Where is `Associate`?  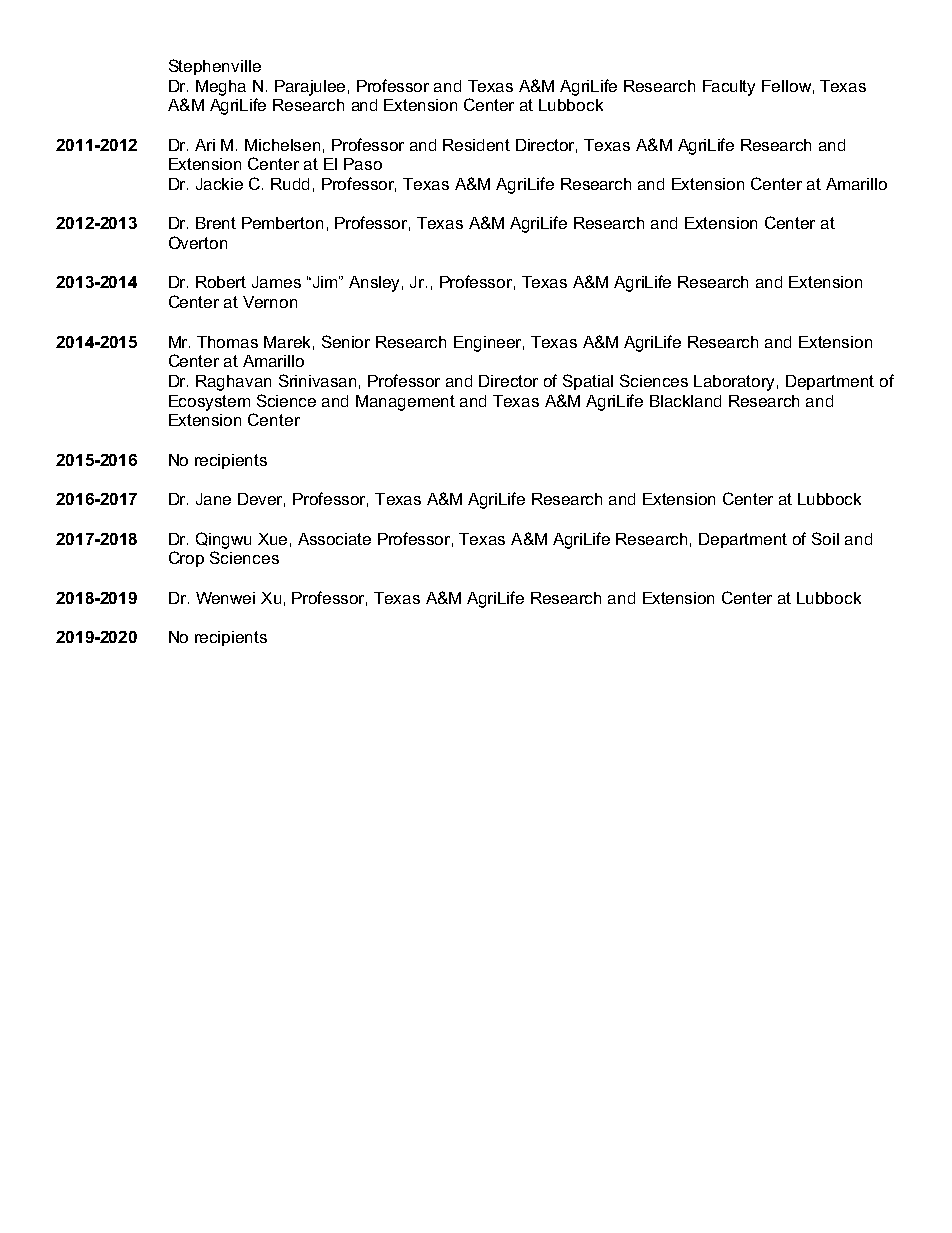 Associate is located at coordinates (334, 539).
